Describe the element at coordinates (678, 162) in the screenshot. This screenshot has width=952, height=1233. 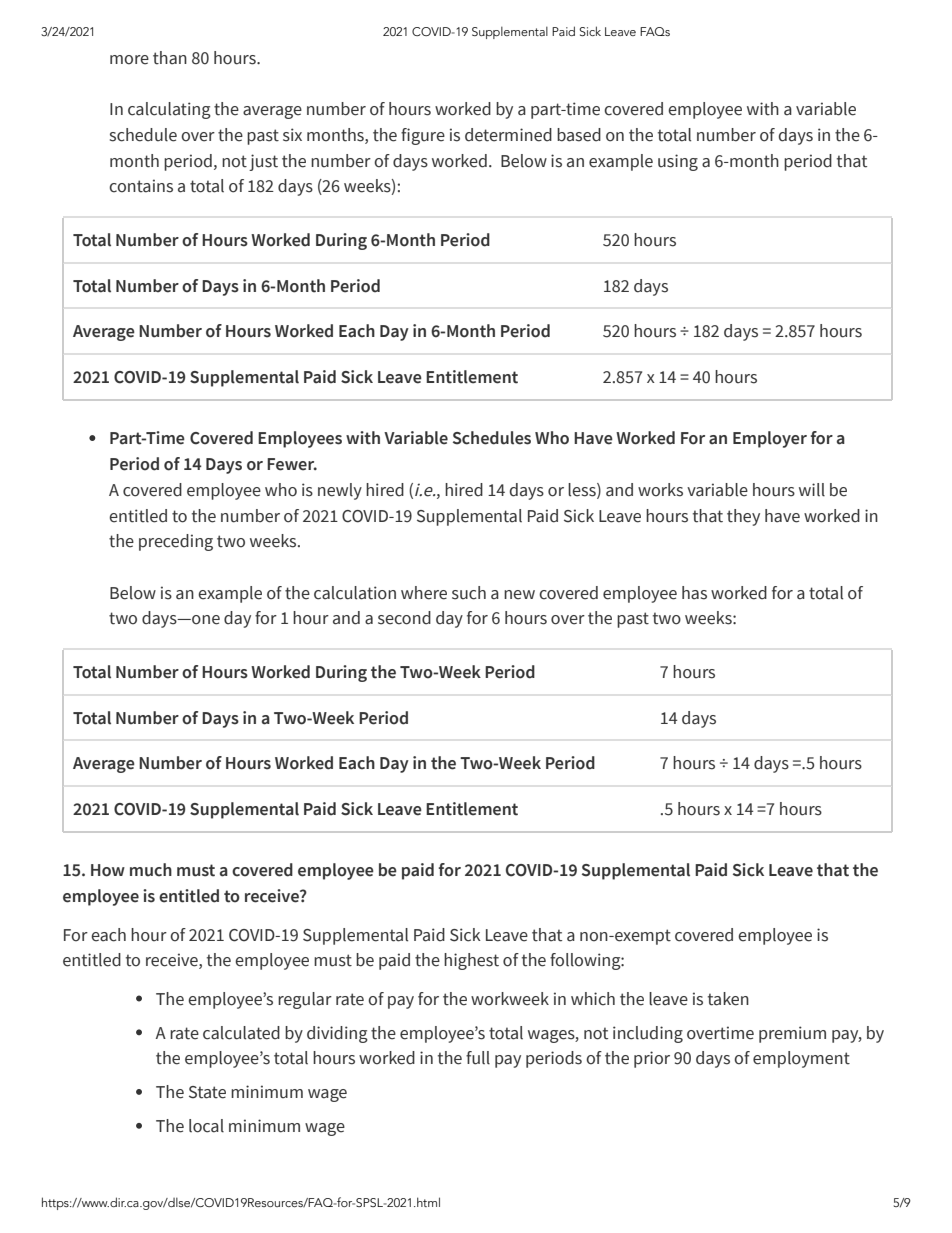
I see `using` at that location.
